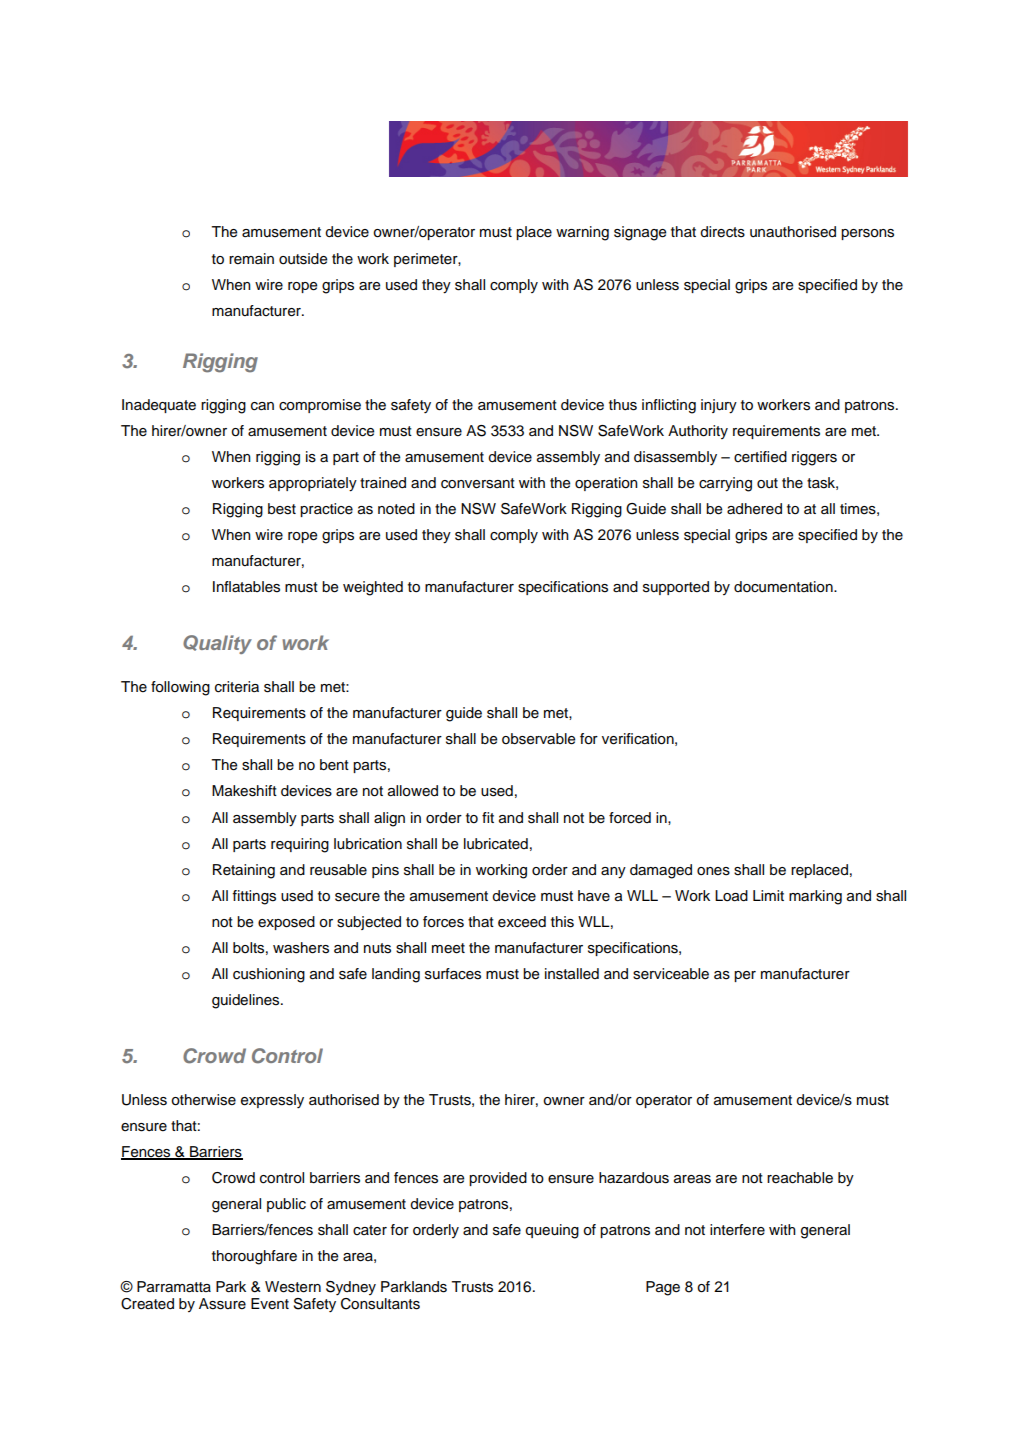  I want to click on cushioning, so click(269, 975).
